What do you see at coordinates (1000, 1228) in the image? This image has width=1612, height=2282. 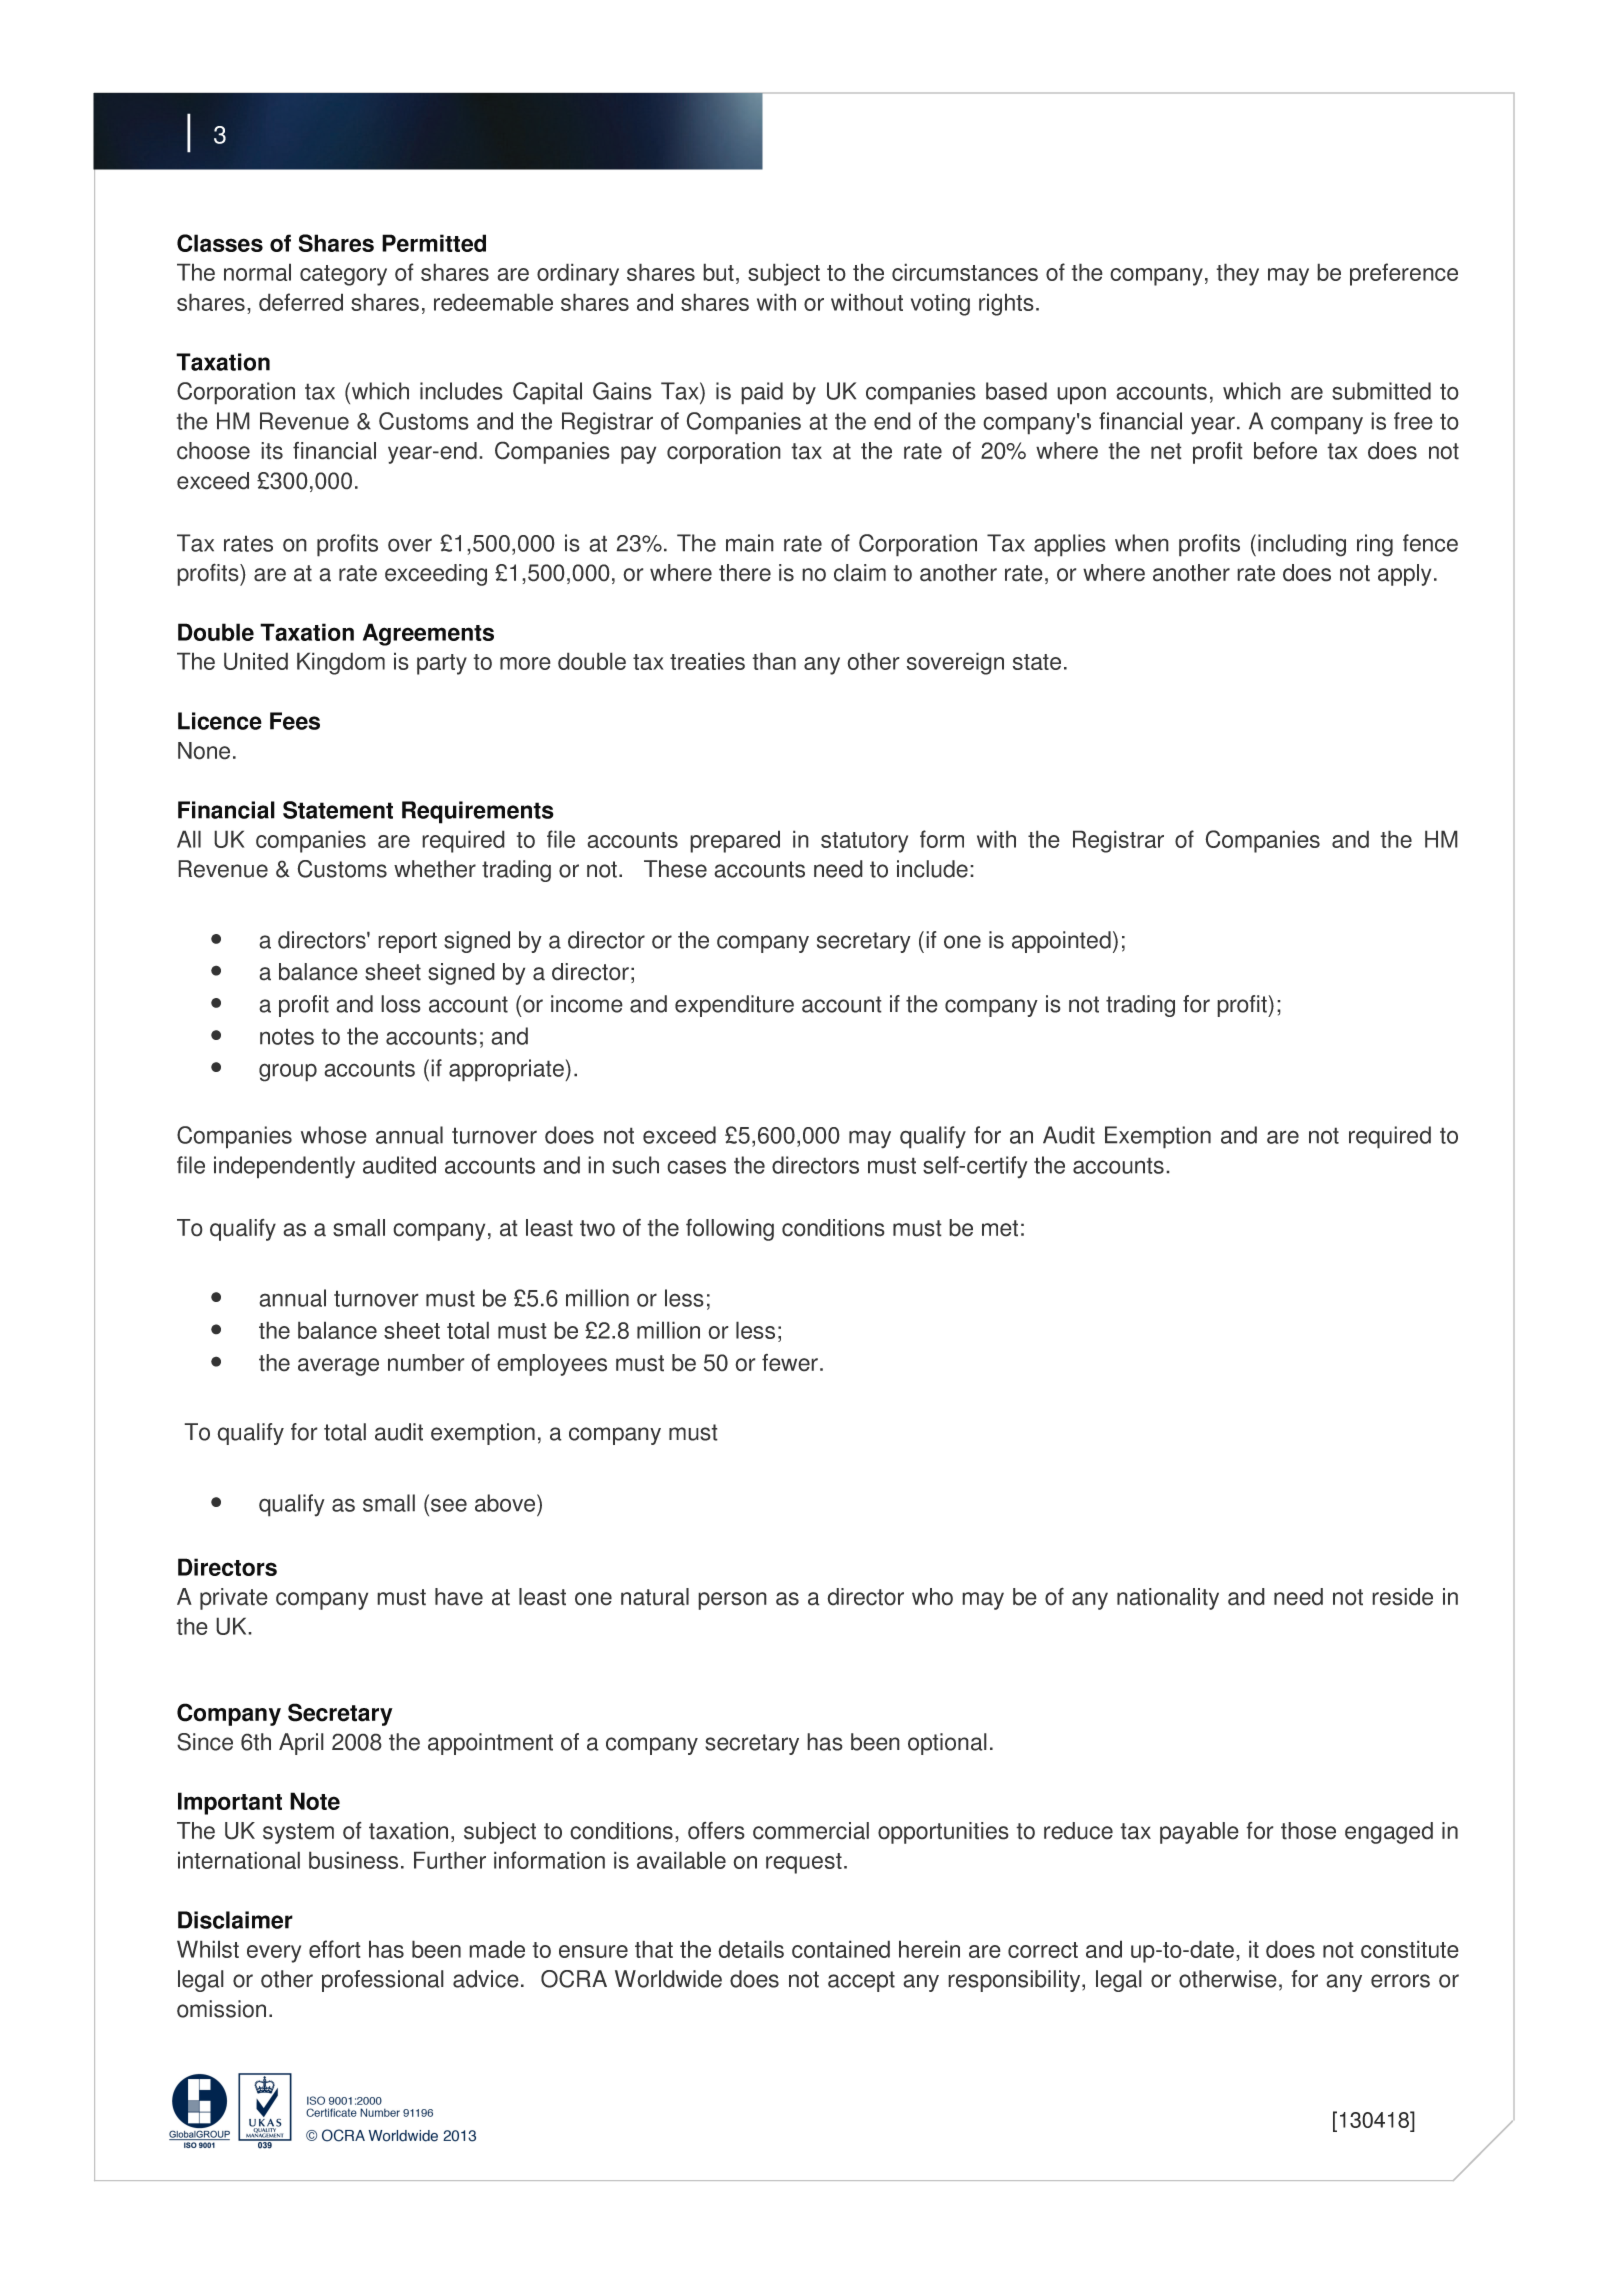 I see `met` at bounding box center [1000, 1228].
